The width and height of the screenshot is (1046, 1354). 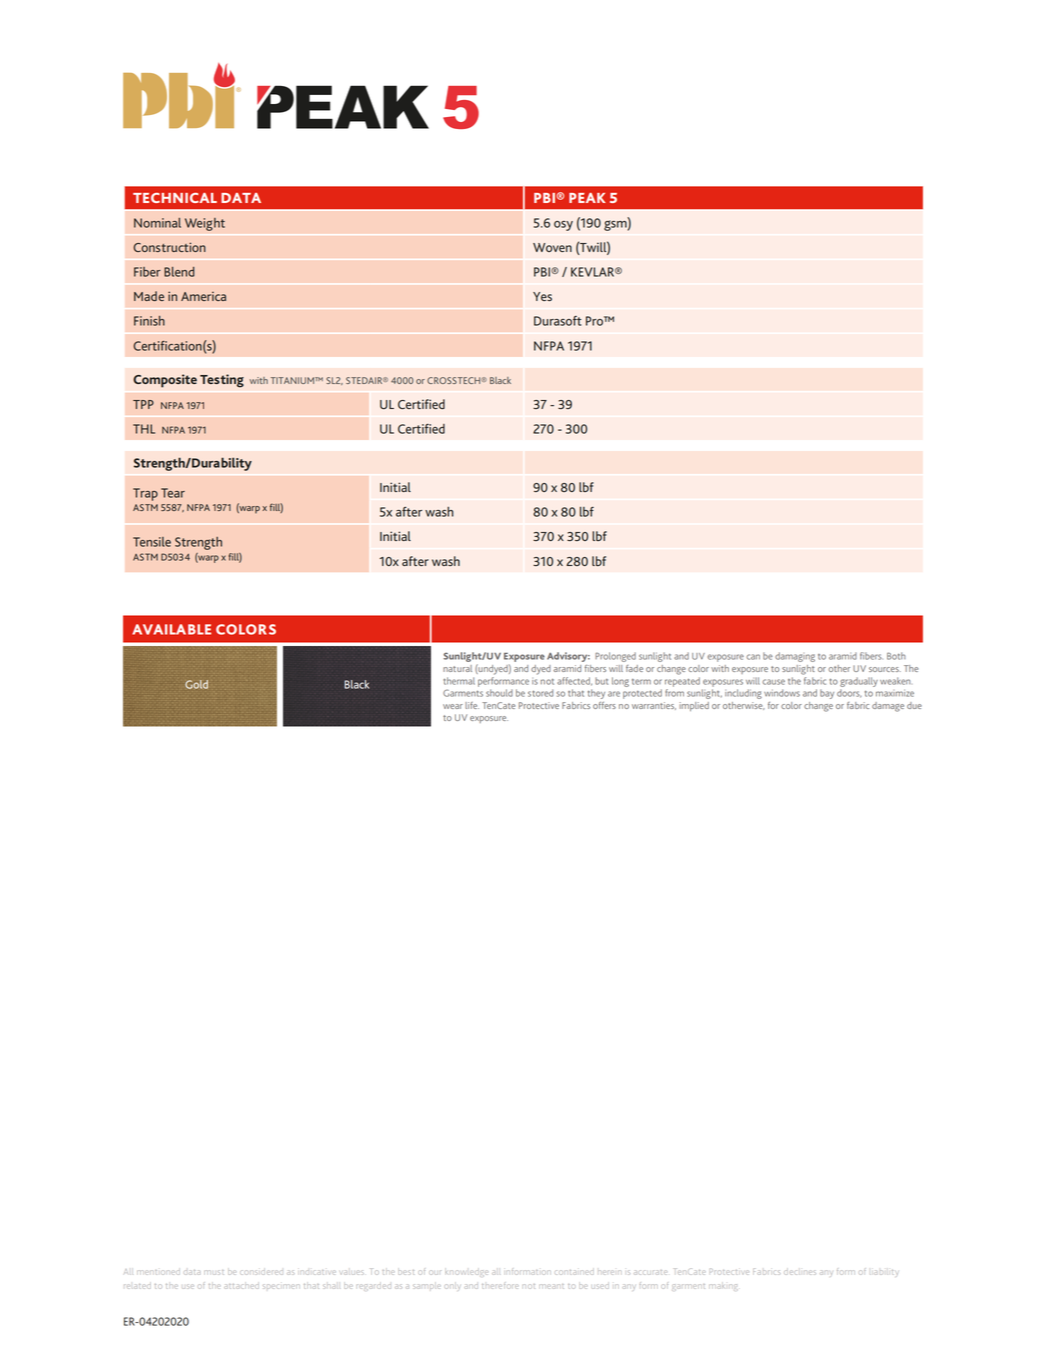 I want to click on herein, so click(x=609, y=1271).
